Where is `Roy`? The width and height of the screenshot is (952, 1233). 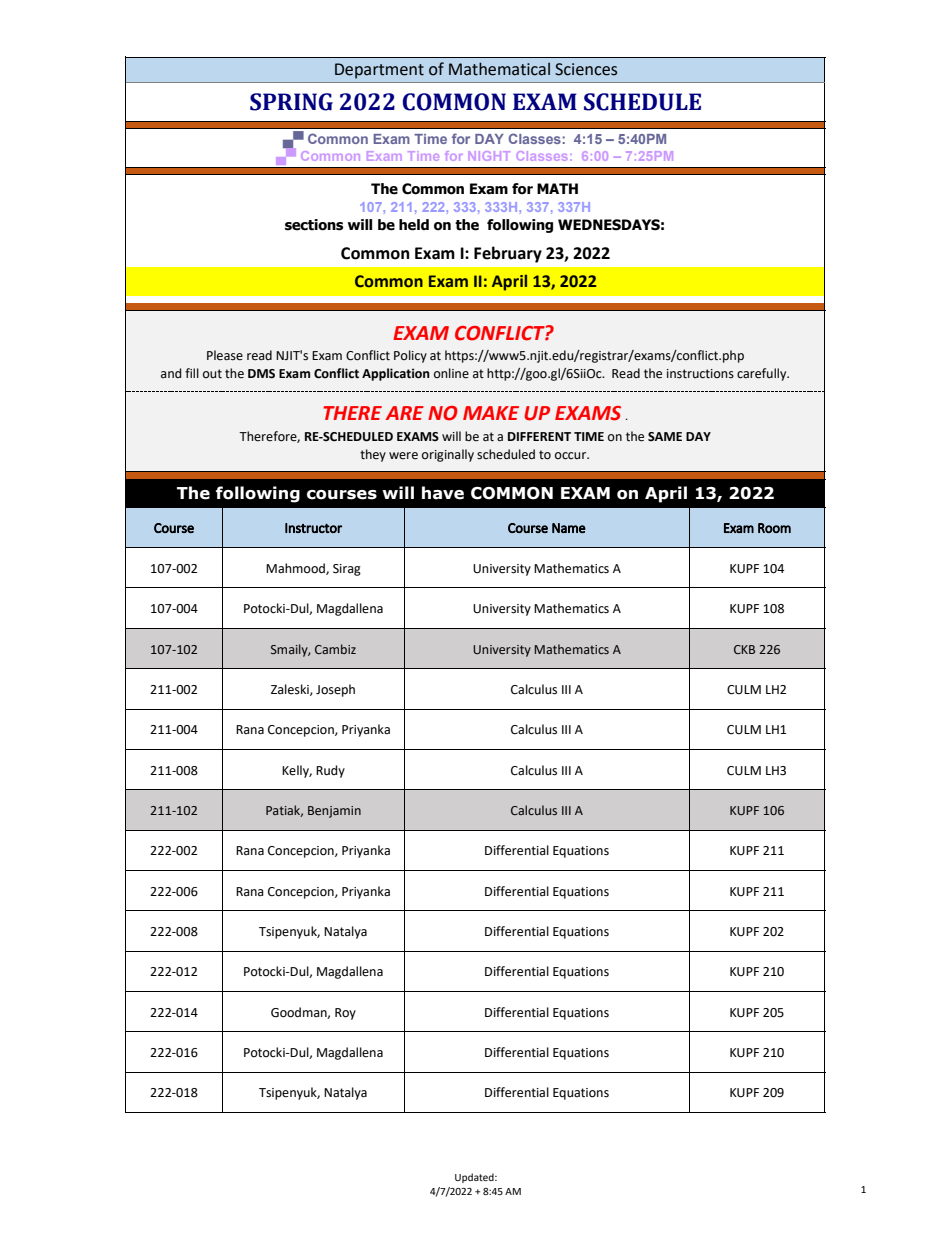
Roy is located at coordinates (345, 1014).
